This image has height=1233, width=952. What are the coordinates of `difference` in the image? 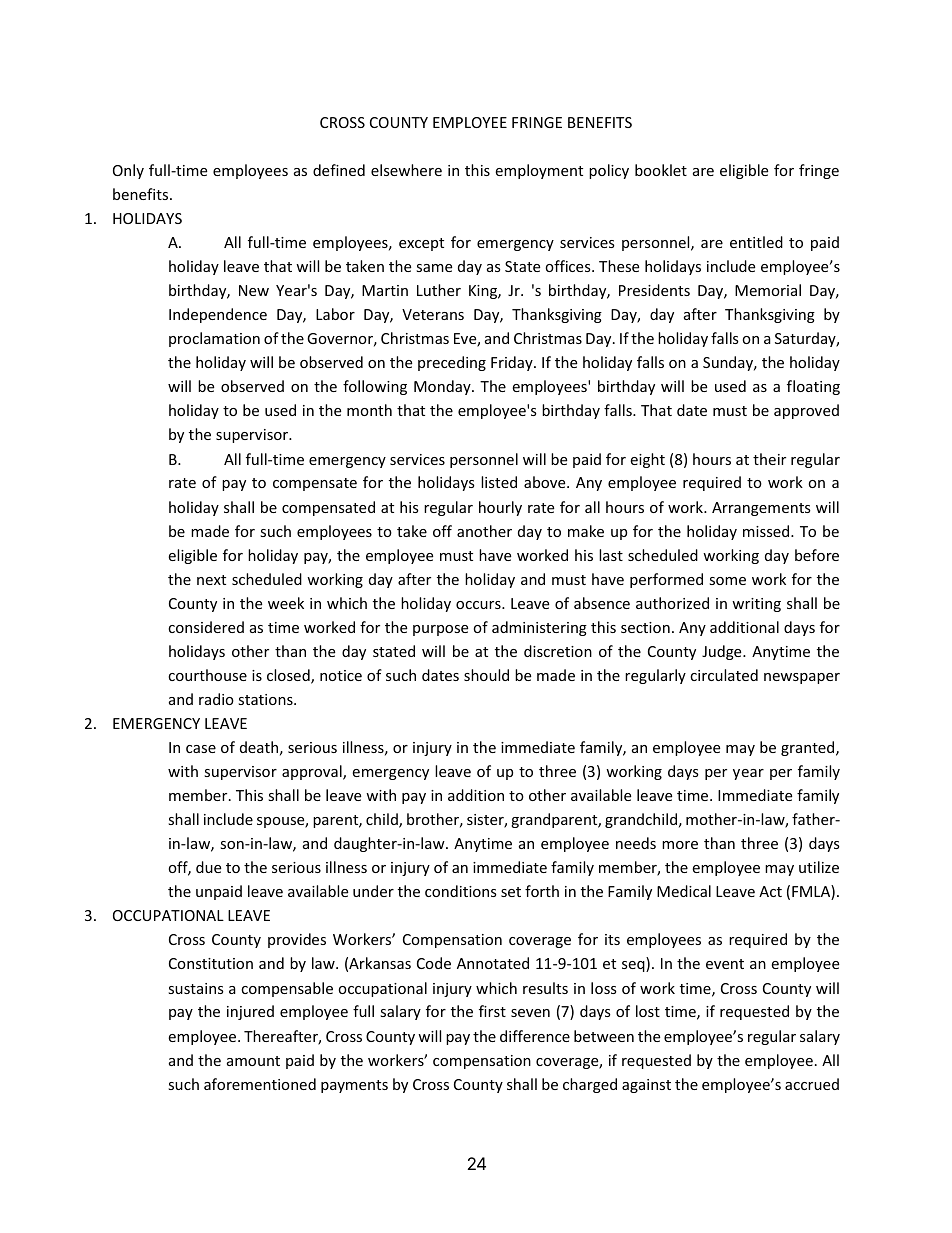 It's located at (535, 1036).
